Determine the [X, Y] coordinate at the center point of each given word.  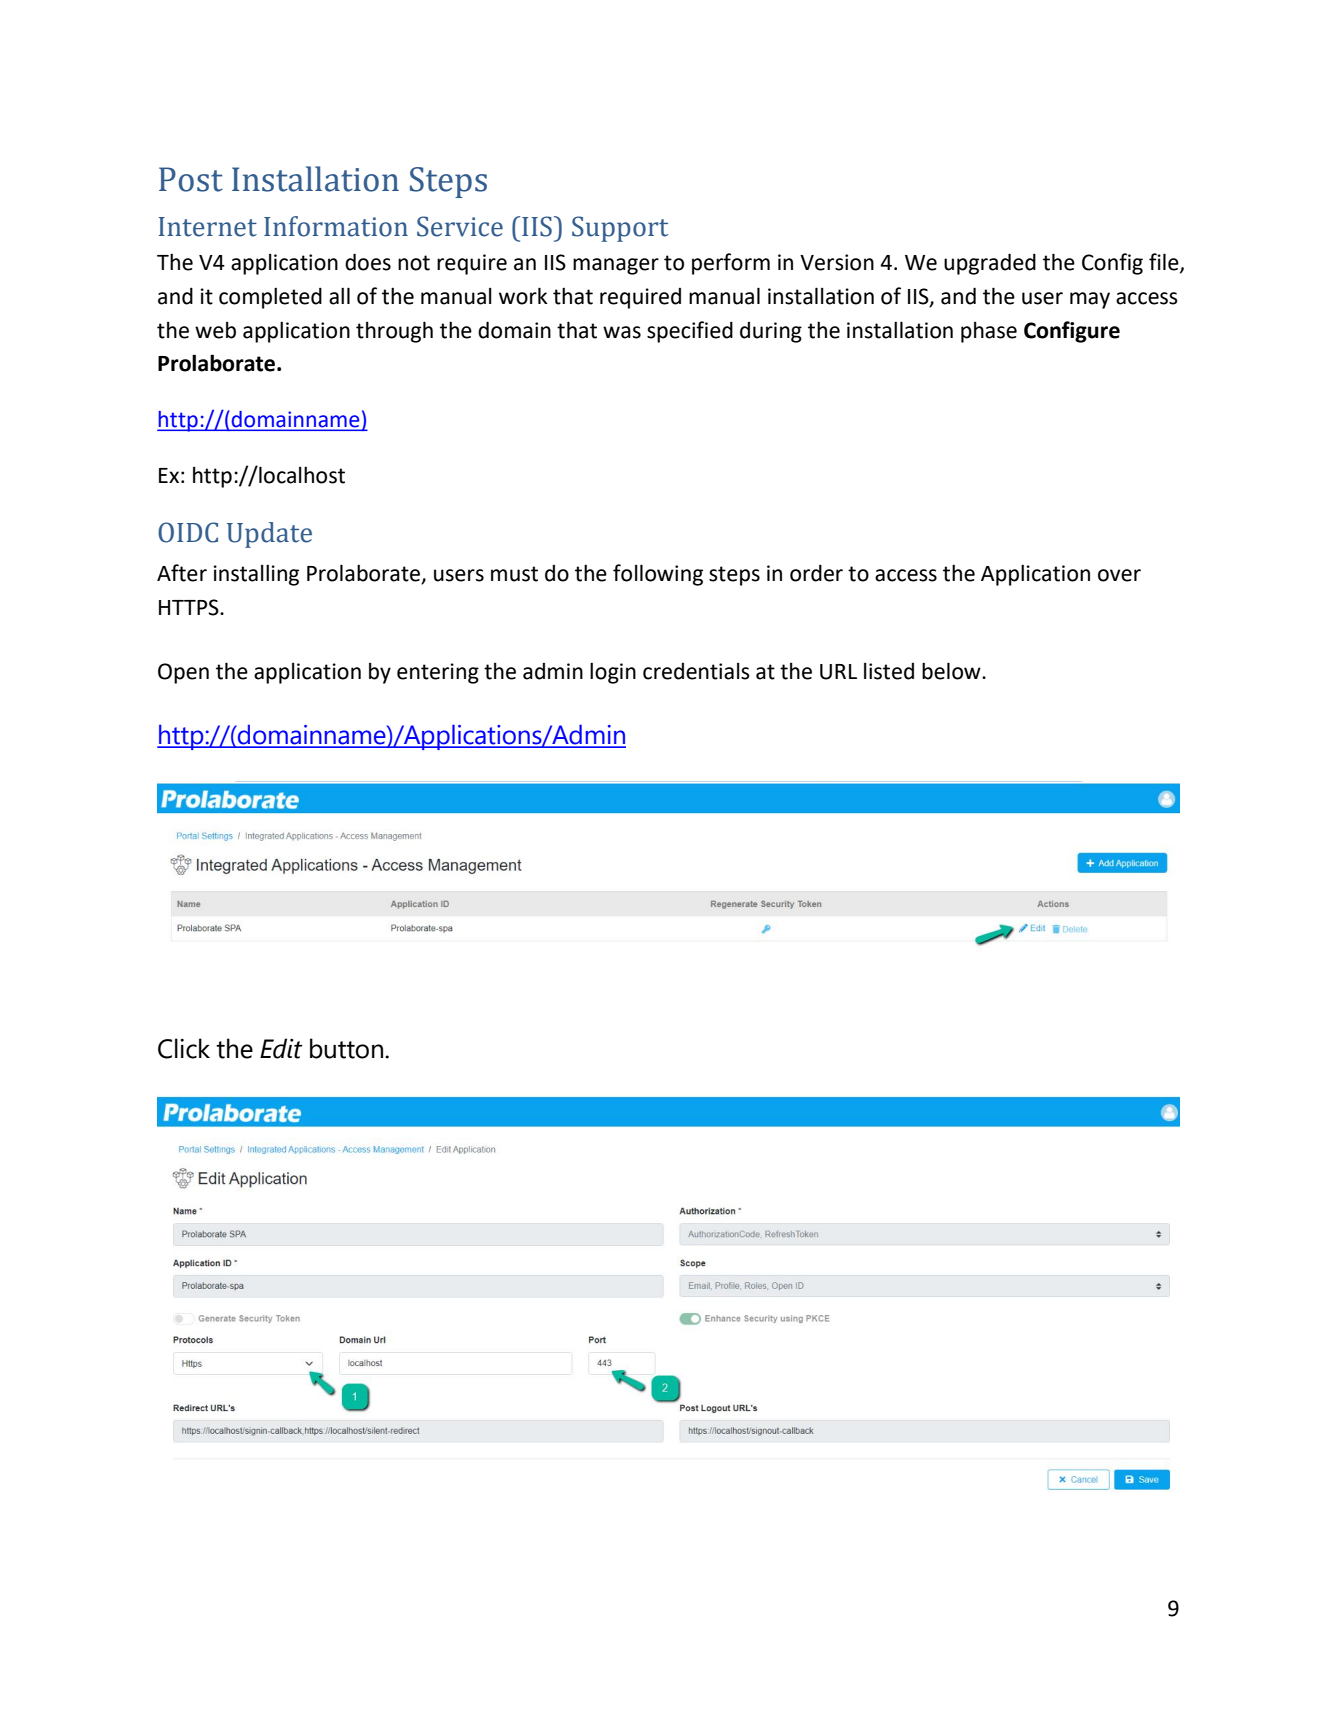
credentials [696, 671]
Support [620, 229]
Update [269, 535]
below [952, 671]
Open [183, 673]
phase [989, 332]
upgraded [990, 264]
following [658, 575]
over [1119, 575]
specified [690, 332]
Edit [281, 1048]
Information [336, 226]
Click [184, 1048]
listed [889, 671]
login [613, 673]
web [215, 330]
